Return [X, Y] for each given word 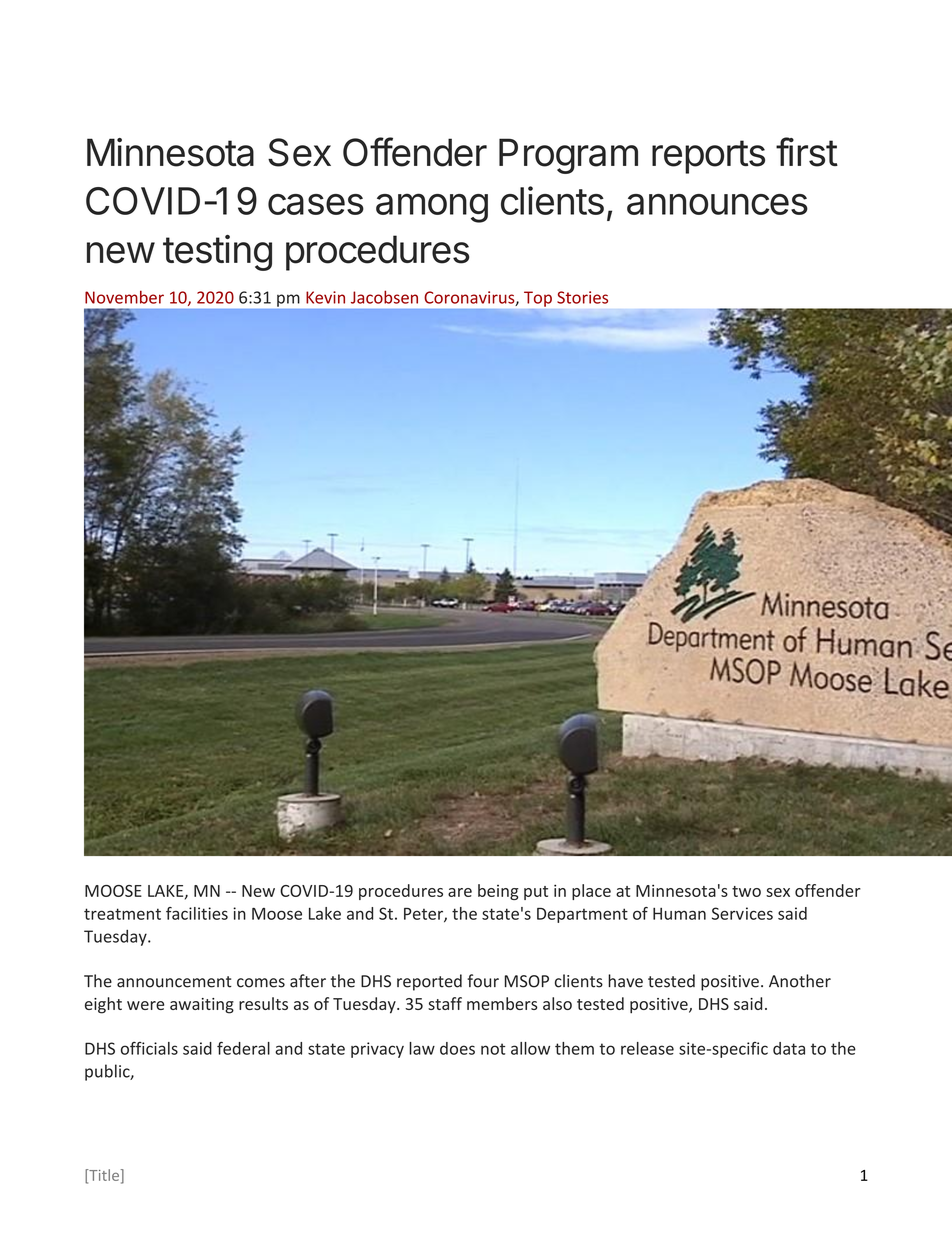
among [432, 208]
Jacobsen [384, 297]
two [746, 891]
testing [217, 253]
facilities [197, 913]
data [789, 1048]
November [124, 297]
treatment [122, 914]
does [457, 1048]
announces [717, 204]
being [498, 892]
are [460, 892]
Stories [582, 297]
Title [103, 1176]
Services [742, 913]
